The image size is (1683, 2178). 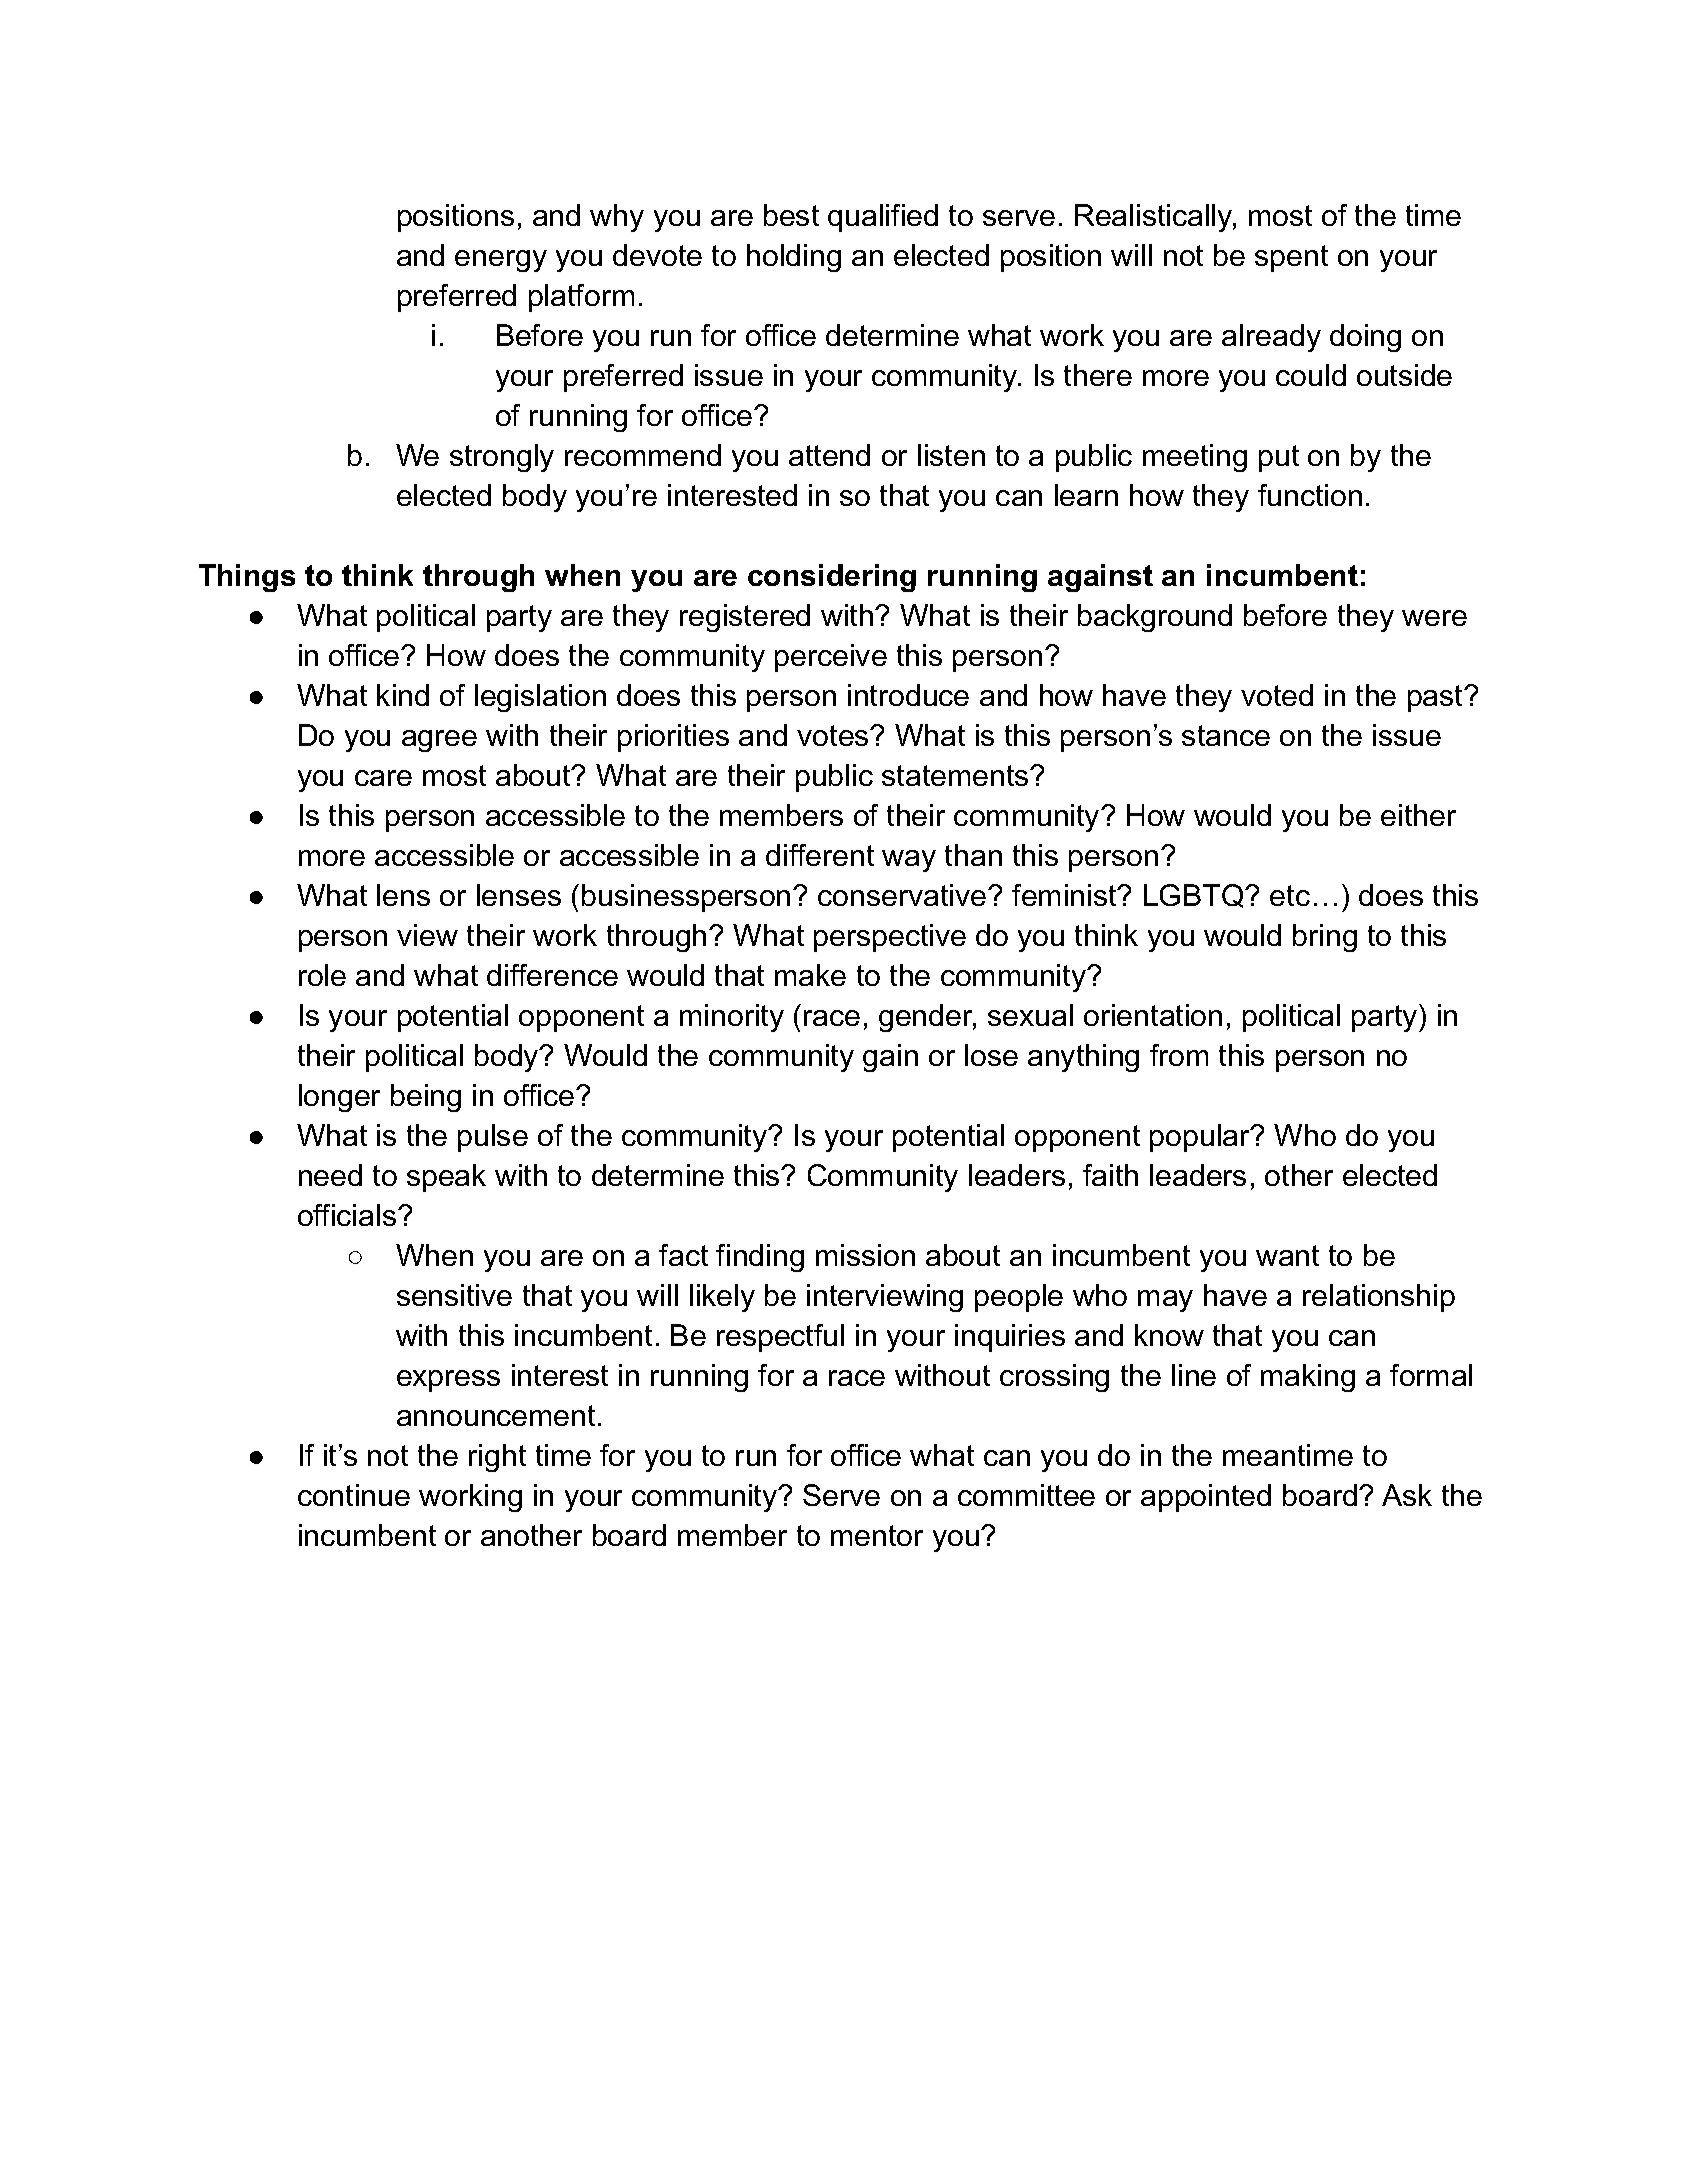 I want to click on spent, so click(x=1291, y=258).
